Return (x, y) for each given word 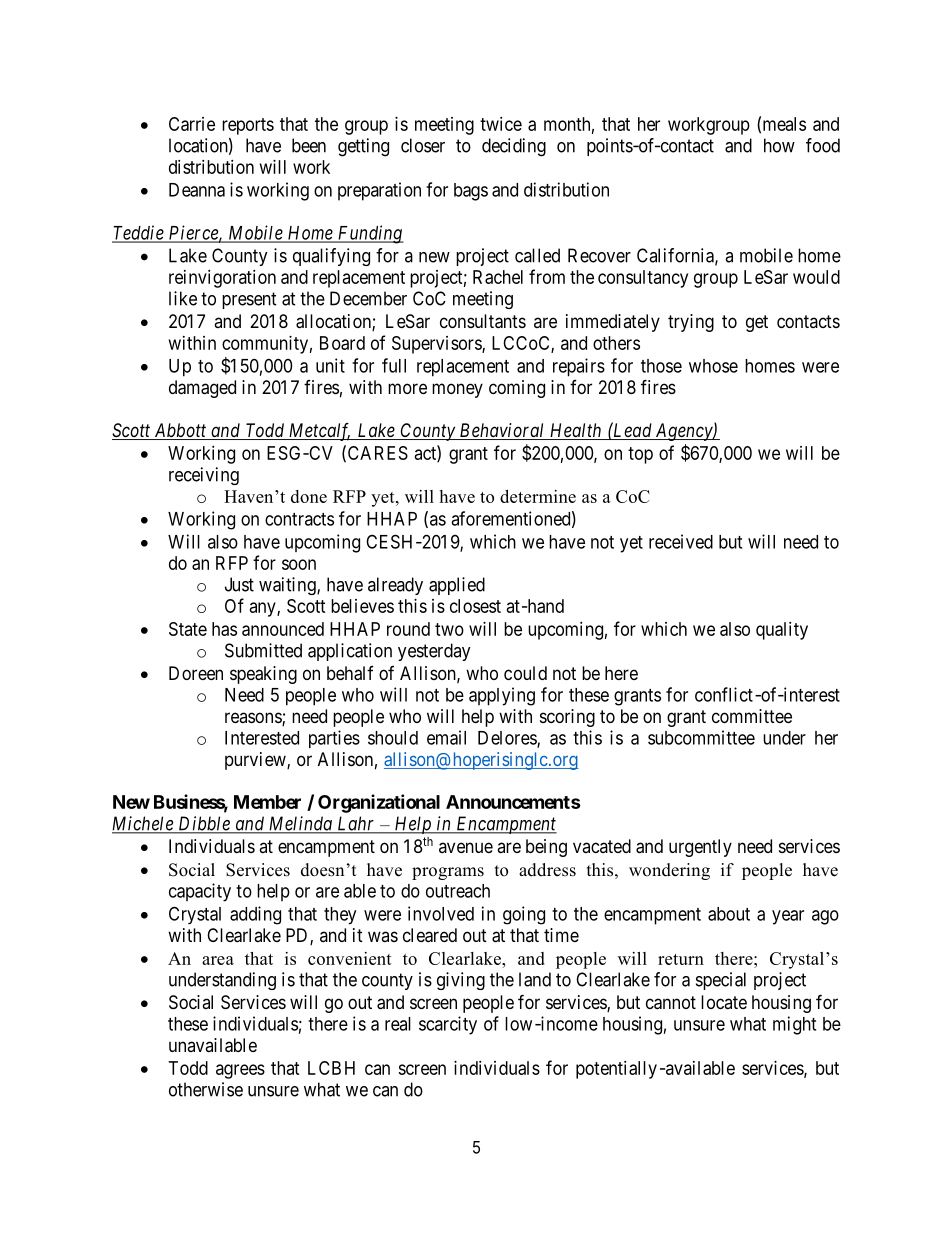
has (224, 629)
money (457, 390)
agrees (240, 1071)
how (779, 145)
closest (475, 606)
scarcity (448, 1025)
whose (713, 366)
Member (267, 802)
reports (248, 126)
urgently (700, 848)
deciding (514, 147)
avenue (466, 847)
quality (782, 631)
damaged (202, 389)
